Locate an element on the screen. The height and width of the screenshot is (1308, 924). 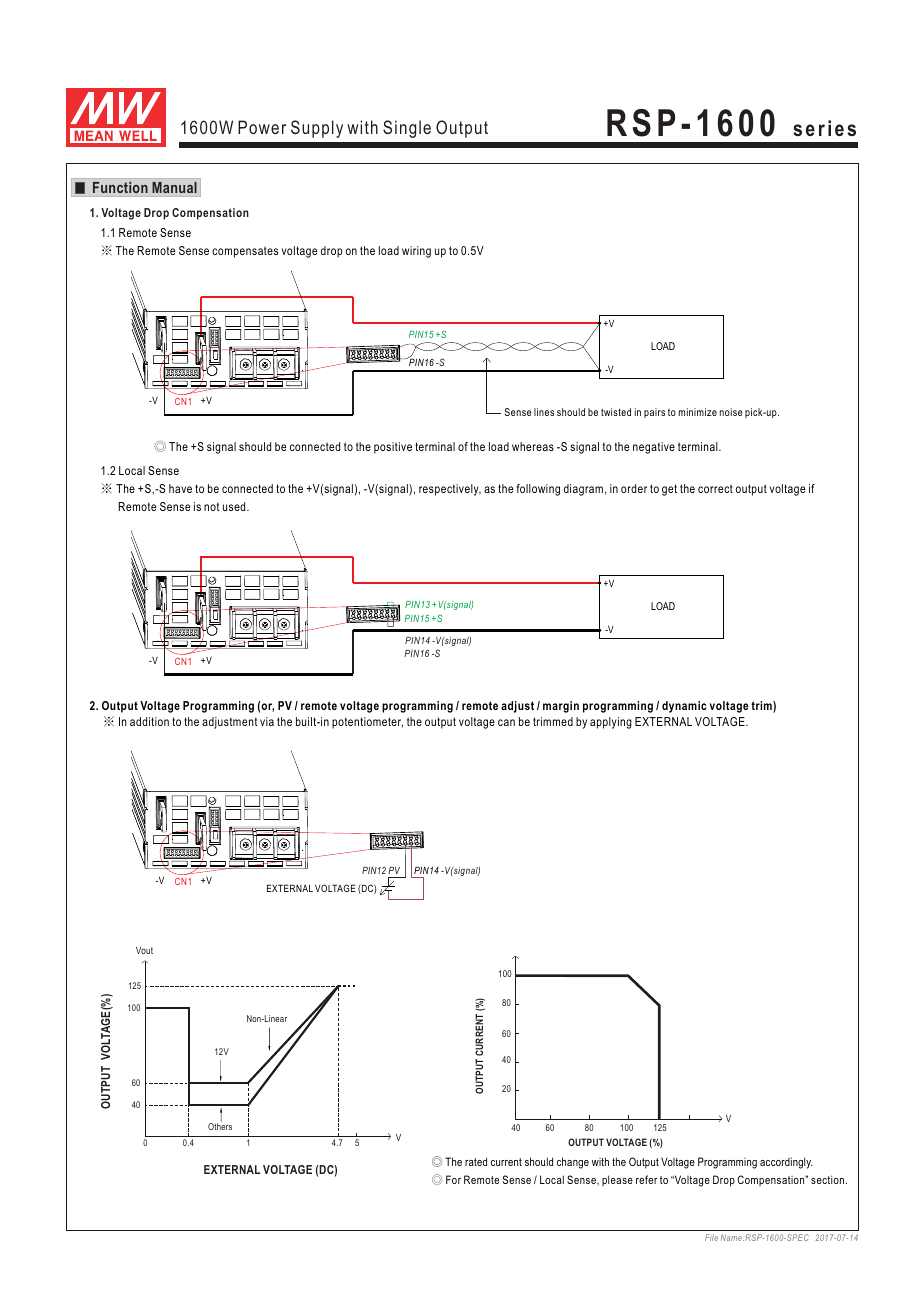
For is located at coordinates (453, 1179).
